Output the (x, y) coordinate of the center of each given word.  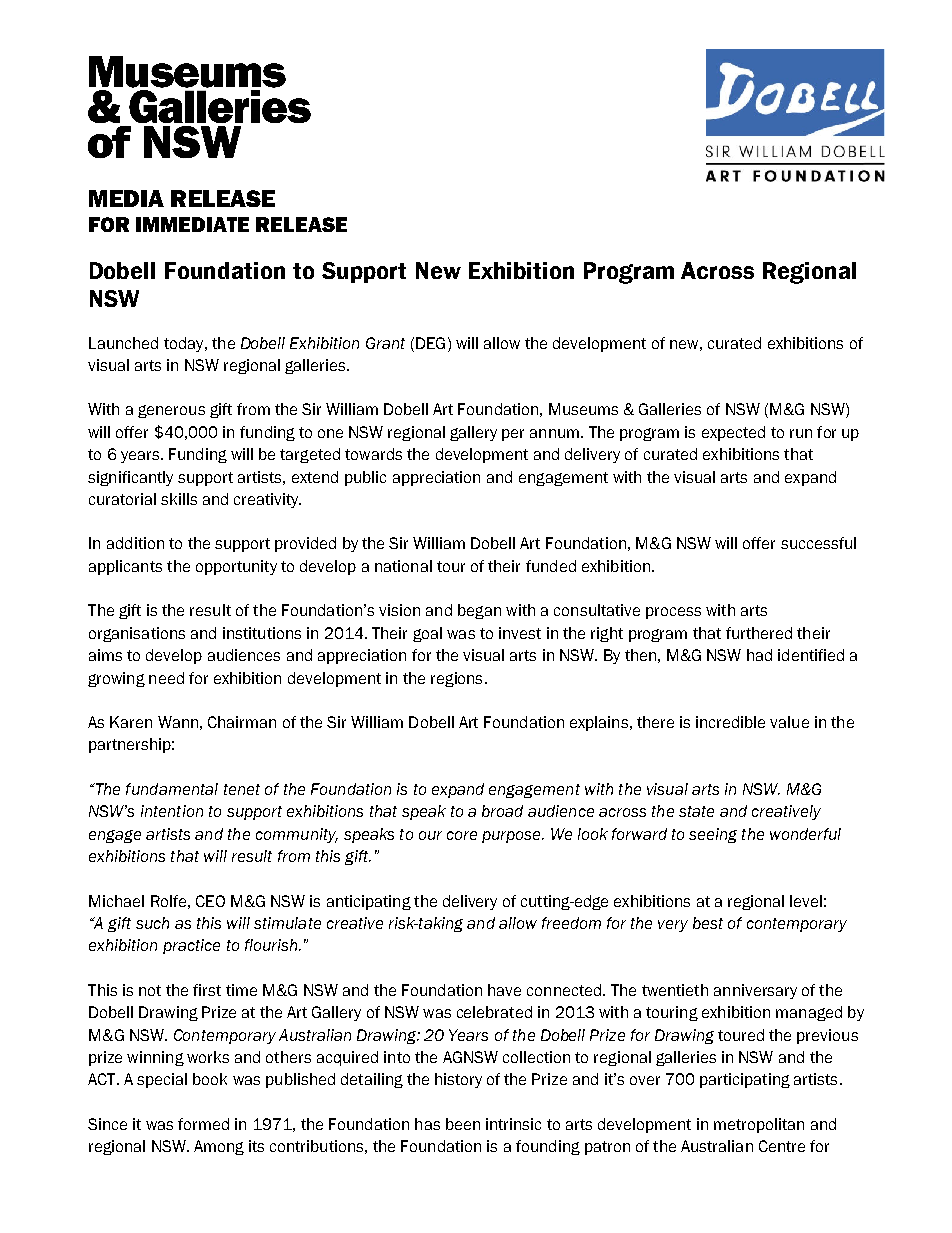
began (479, 611)
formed (203, 1124)
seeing (713, 835)
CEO (210, 901)
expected (733, 433)
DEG (430, 343)
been (463, 1124)
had (759, 655)
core (462, 835)
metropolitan (759, 1125)
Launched (123, 343)
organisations (137, 634)
